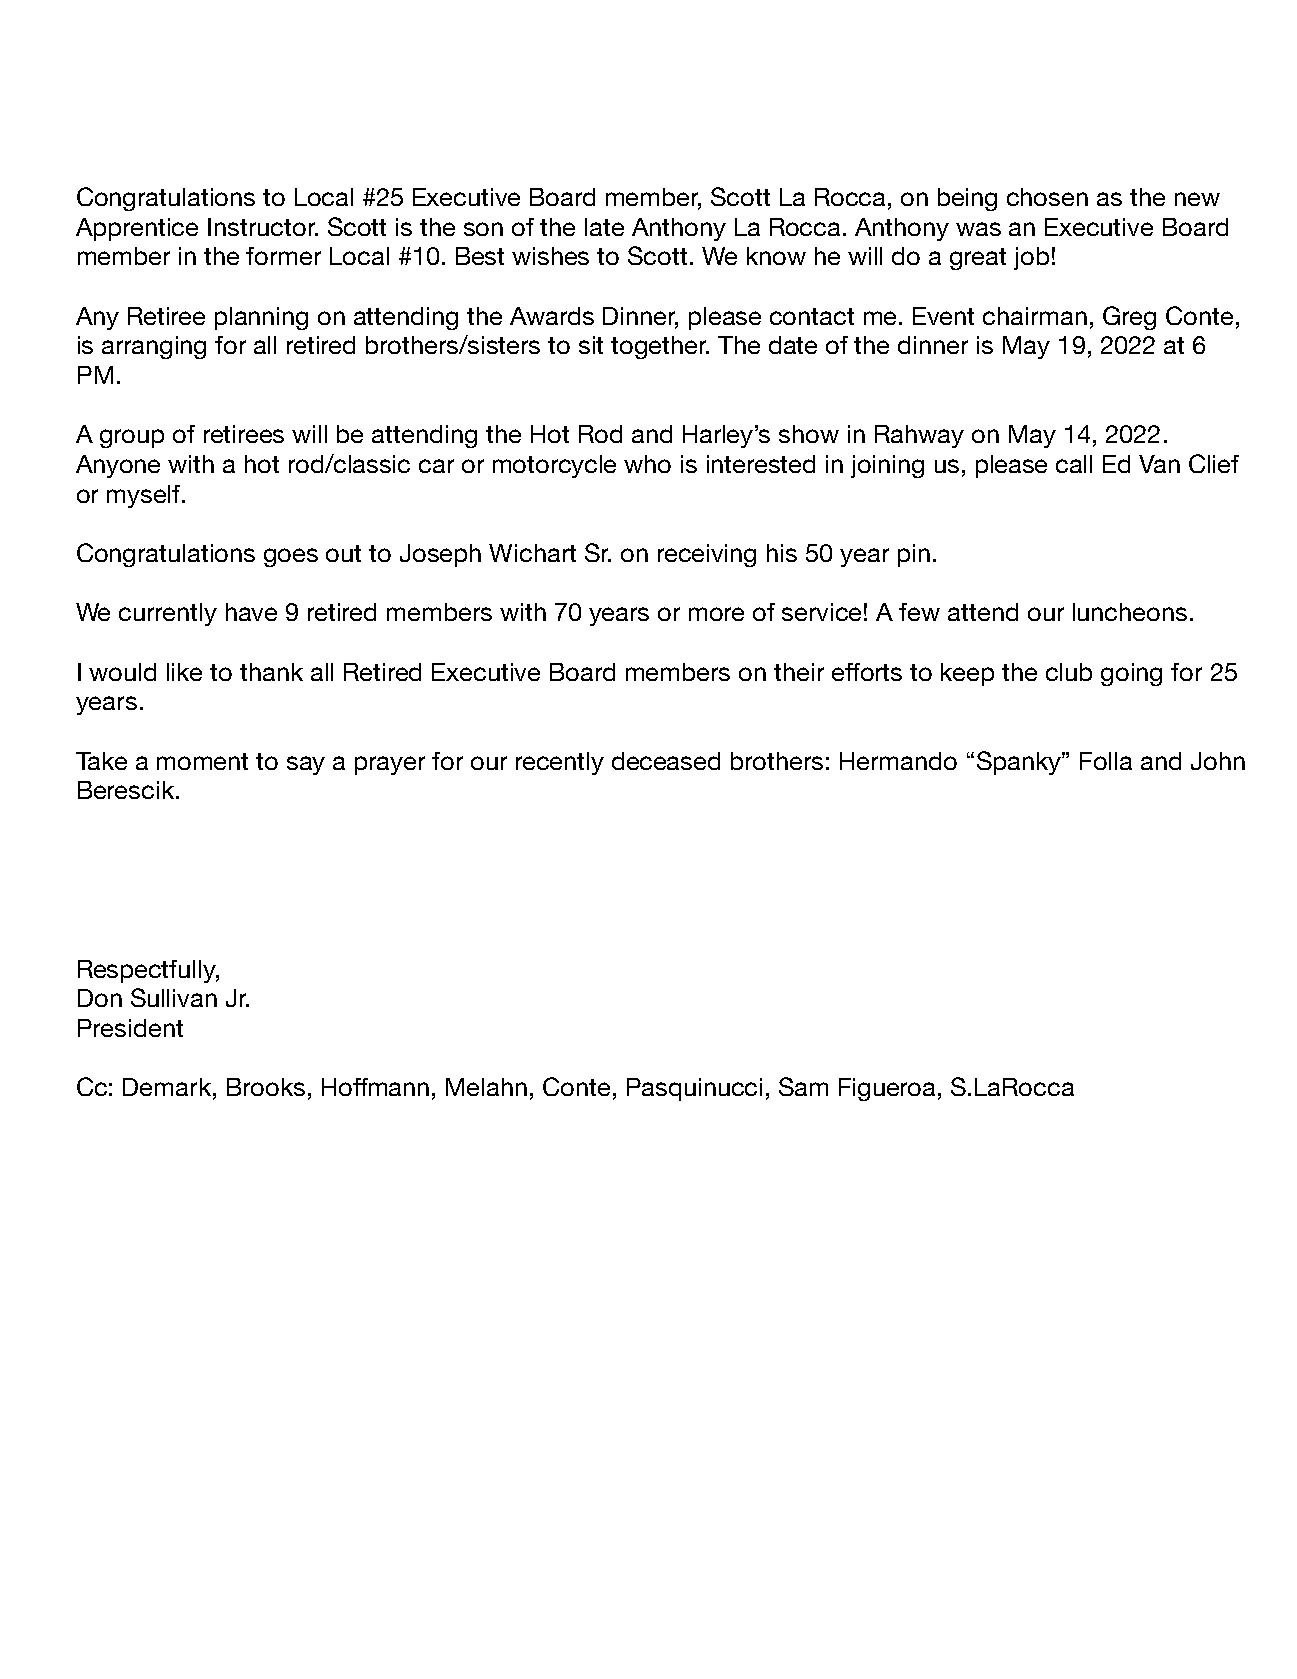  I want to click on call, so click(1074, 464).
